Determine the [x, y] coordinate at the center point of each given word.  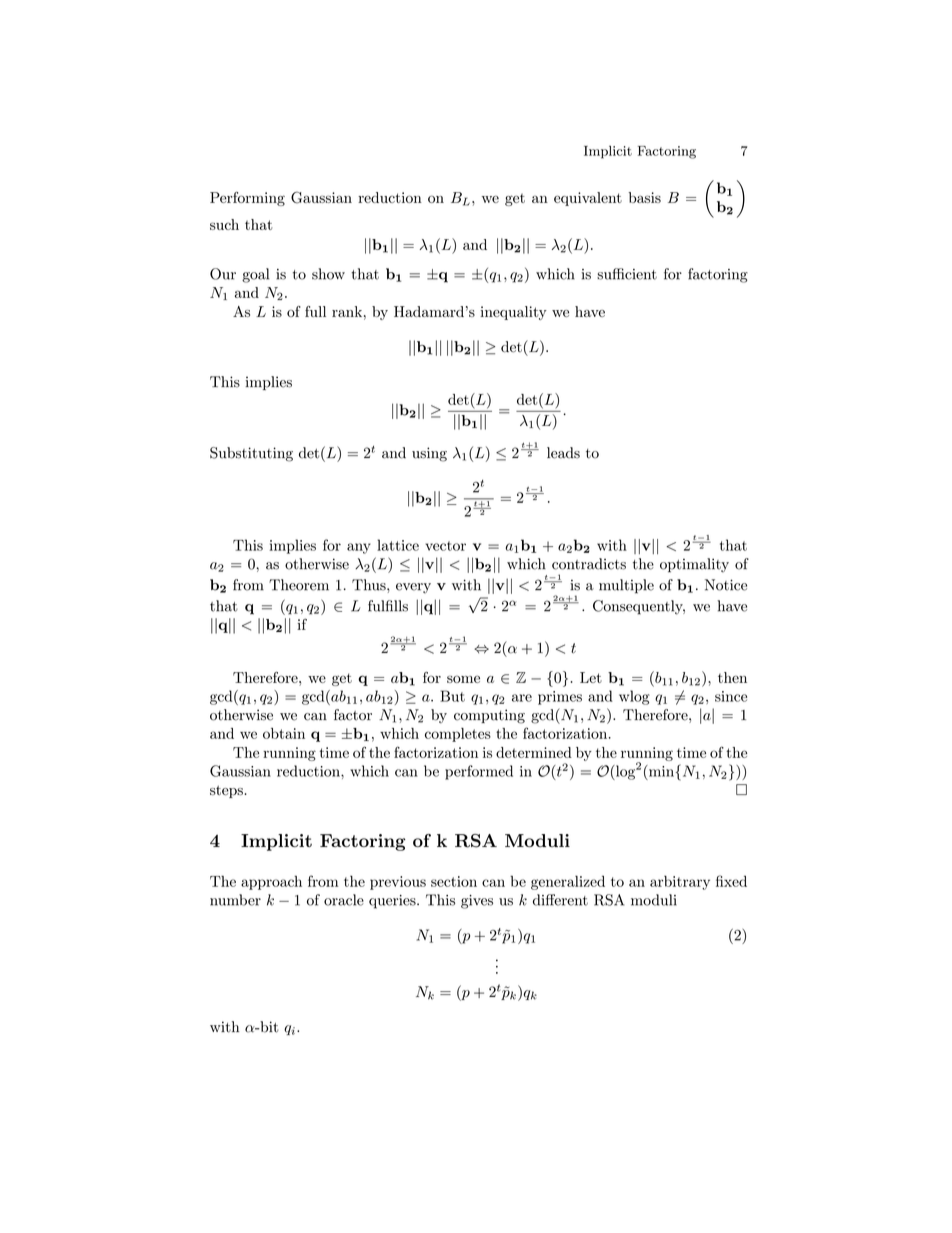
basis [644, 197]
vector [445, 546]
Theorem [299, 585]
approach [271, 882]
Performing [247, 199]
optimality [694, 565]
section [454, 881]
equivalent [588, 199]
